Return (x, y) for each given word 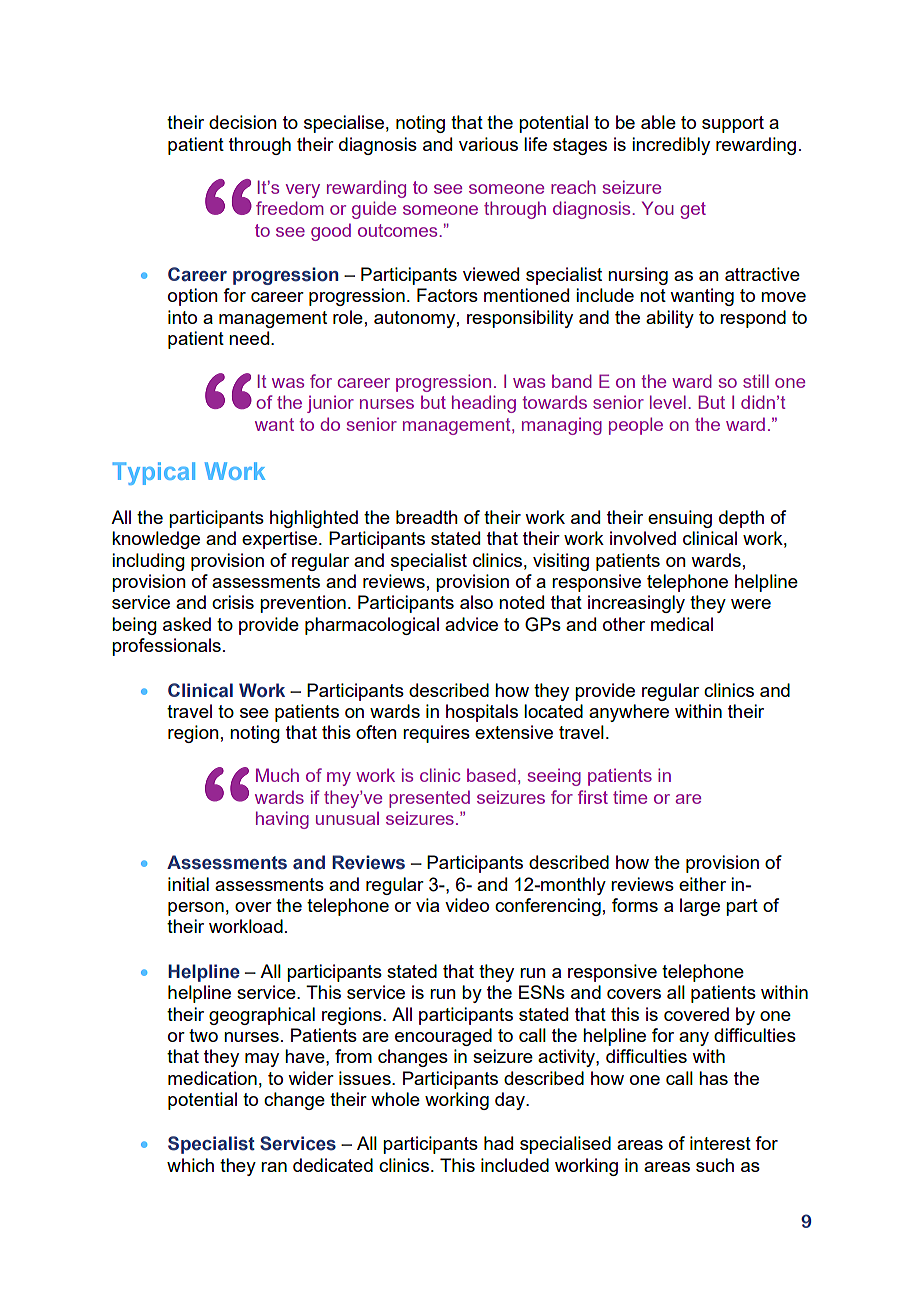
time (630, 797)
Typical (154, 473)
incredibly (671, 146)
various (488, 144)
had (498, 1143)
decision (243, 122)
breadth (427, 517)
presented (429, 799)
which (190, 1165)
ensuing (680, 519)
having (282, 820)
